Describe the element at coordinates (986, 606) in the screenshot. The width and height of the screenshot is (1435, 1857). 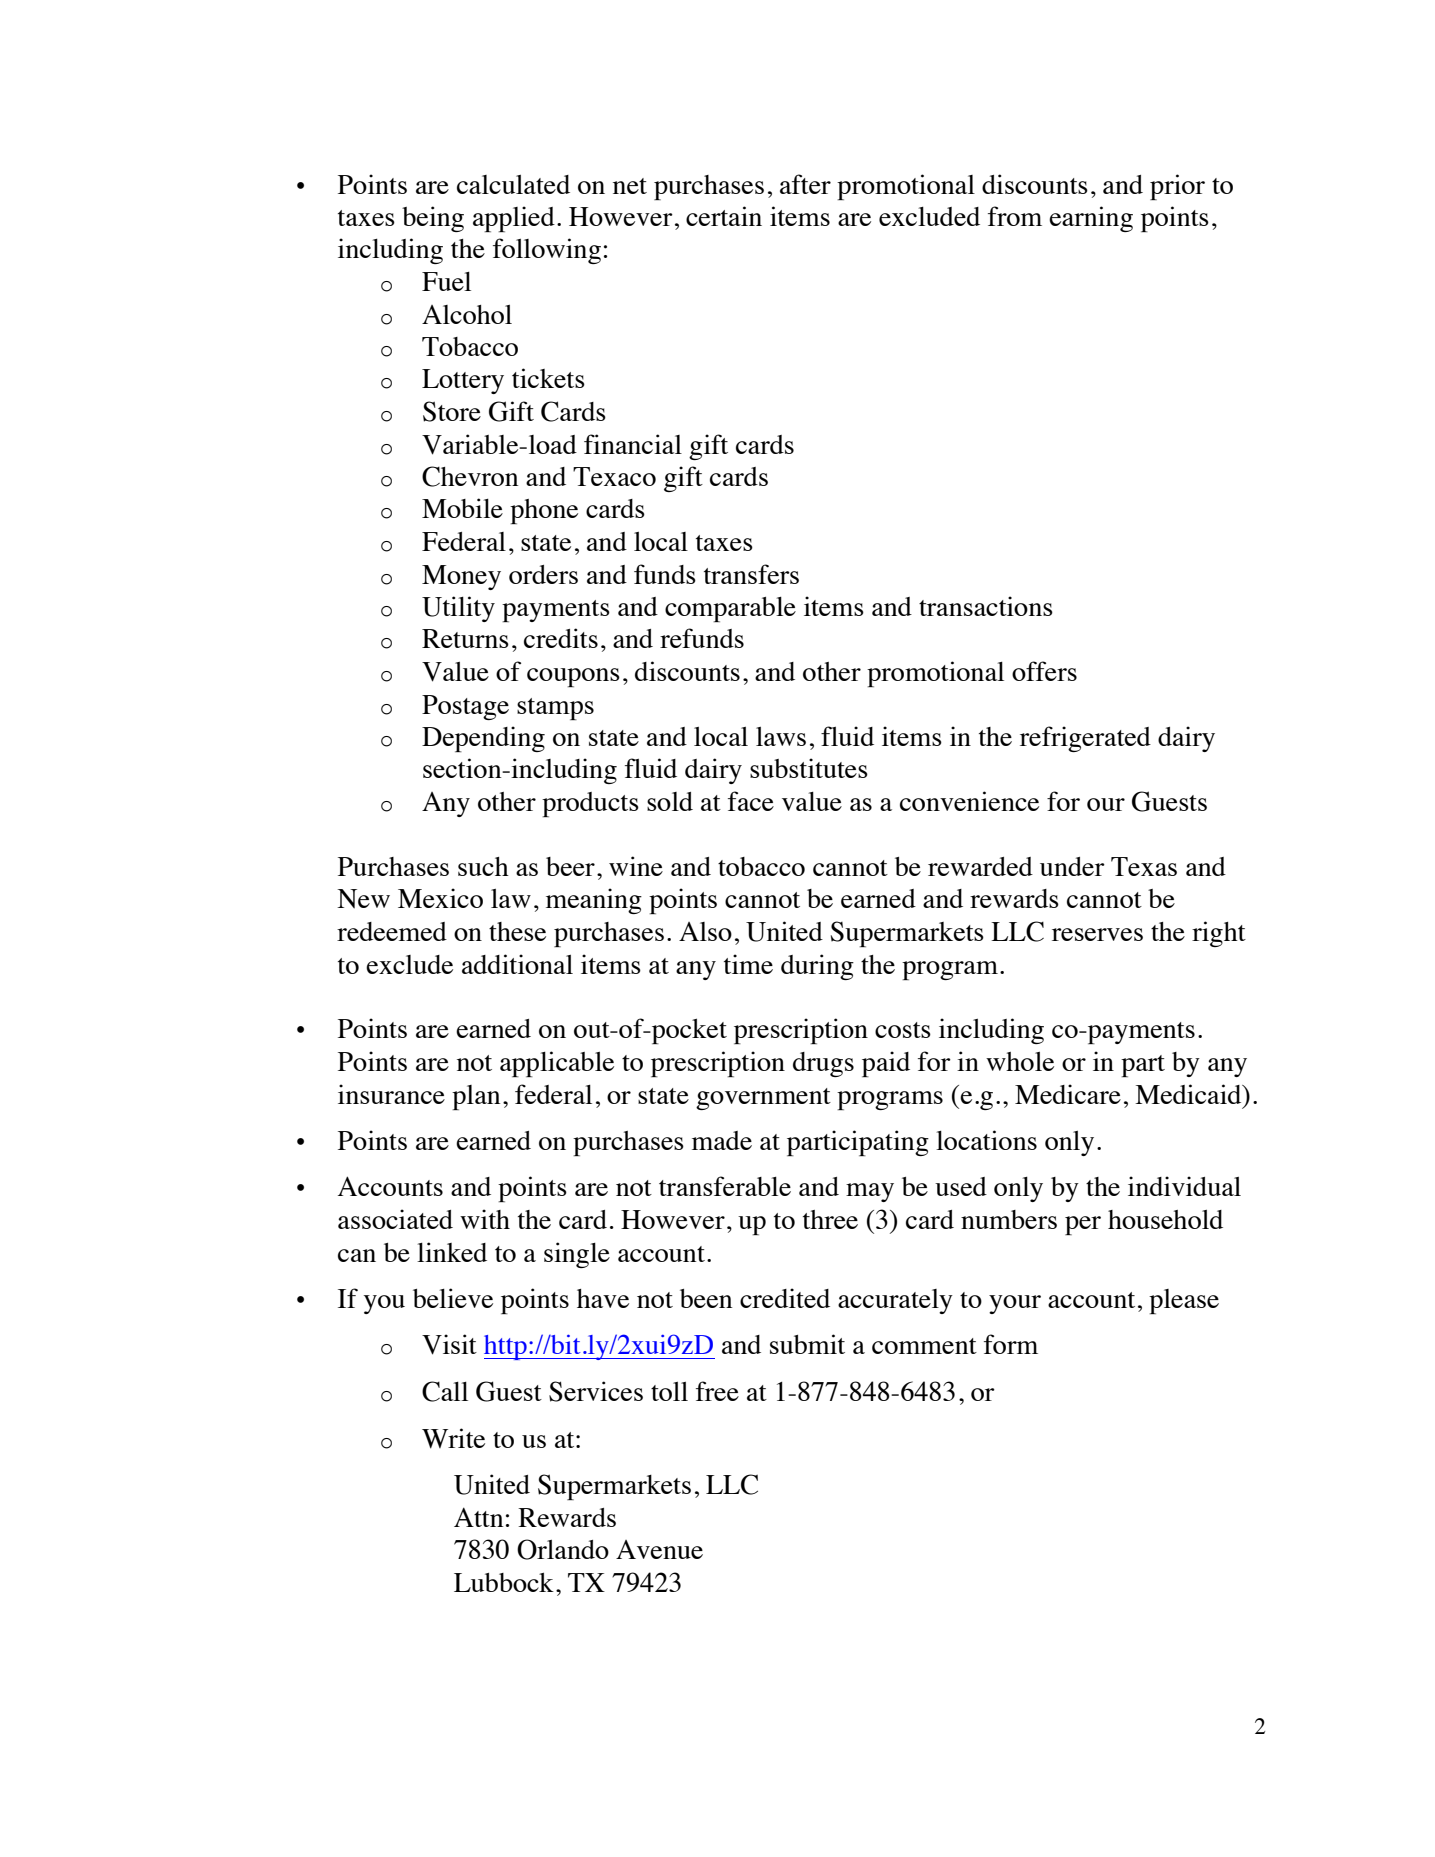
I see `transactions` at that location.
